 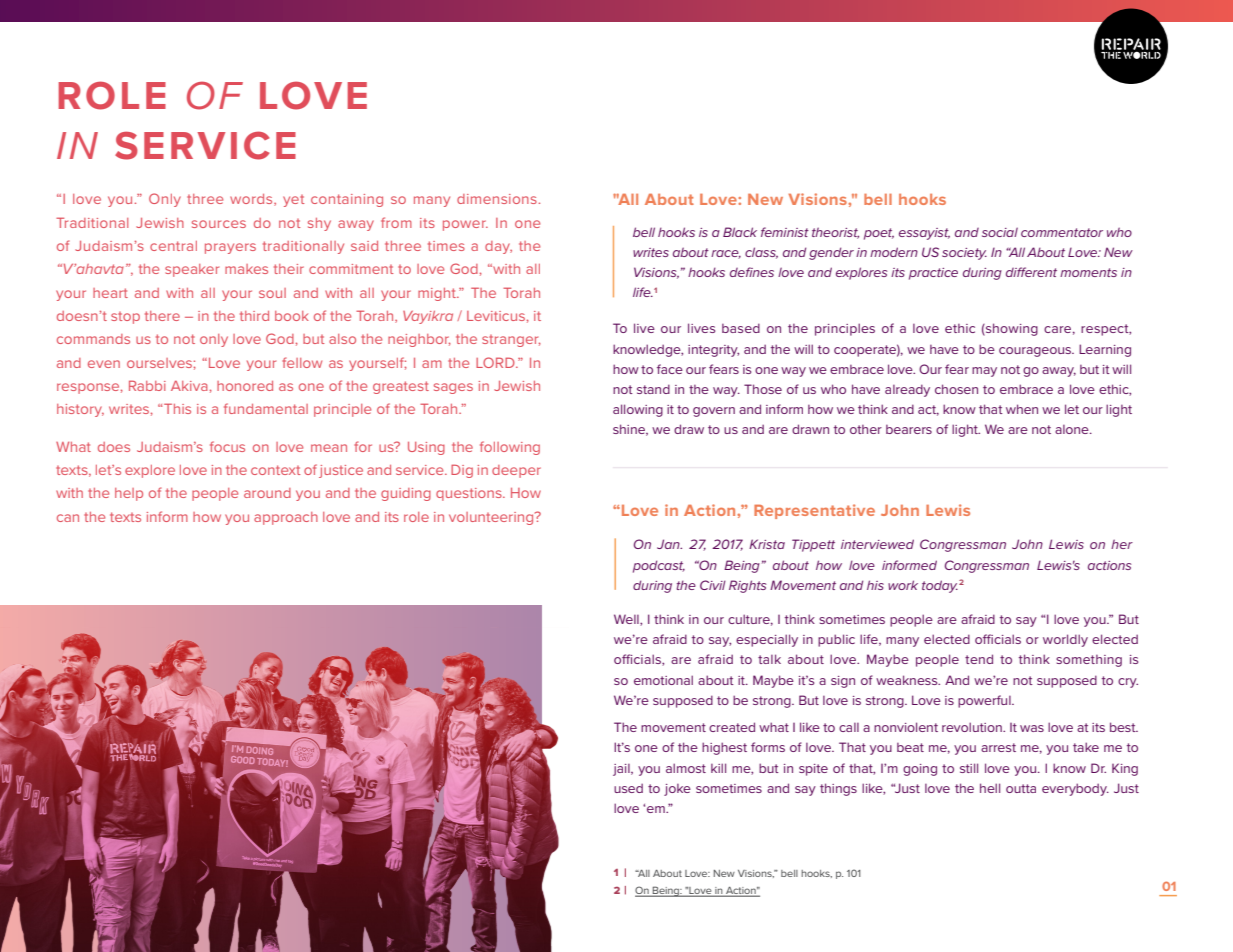 I want to click on work, so click(x=903, y=585).
